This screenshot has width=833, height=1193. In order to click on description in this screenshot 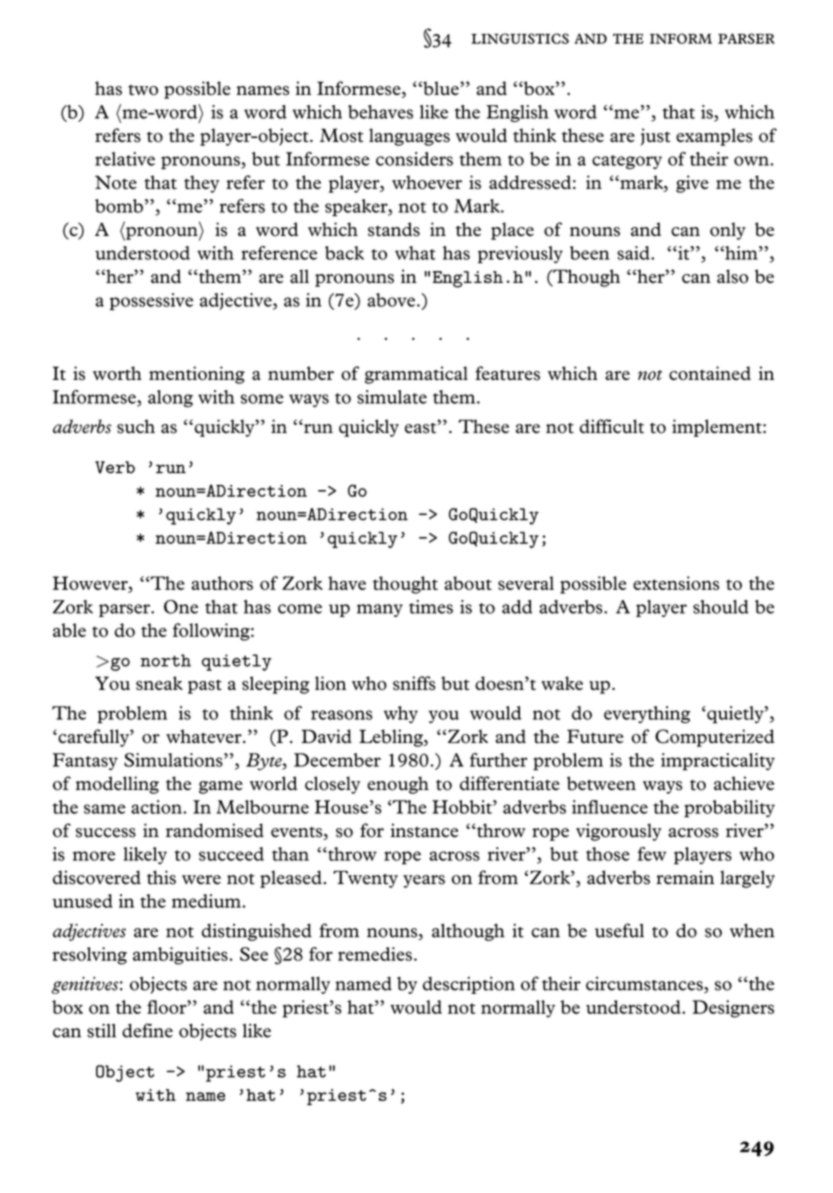, I will do `click(469, 985)`.
